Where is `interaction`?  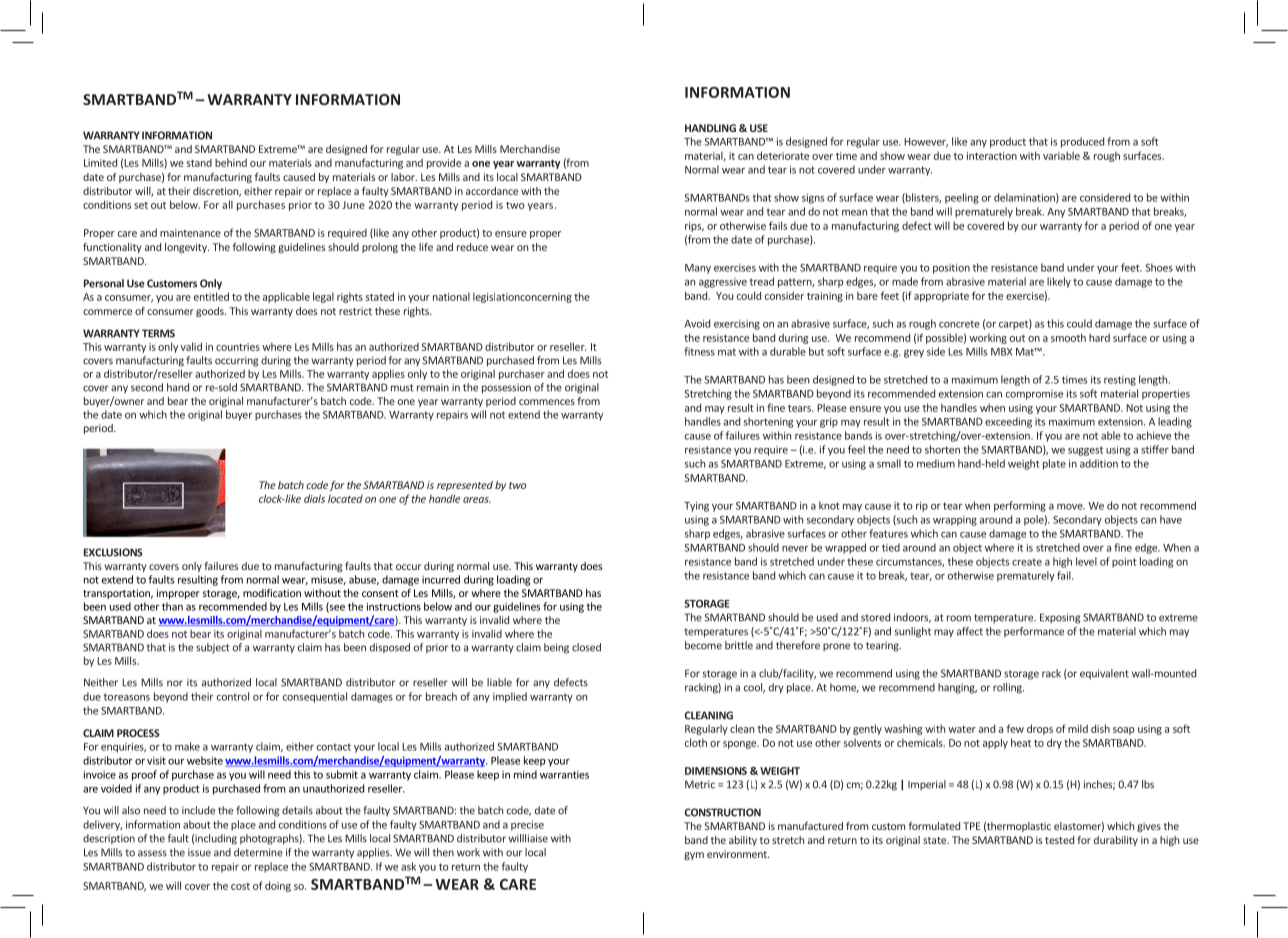 interaction is located at coordinates (992, 156).
